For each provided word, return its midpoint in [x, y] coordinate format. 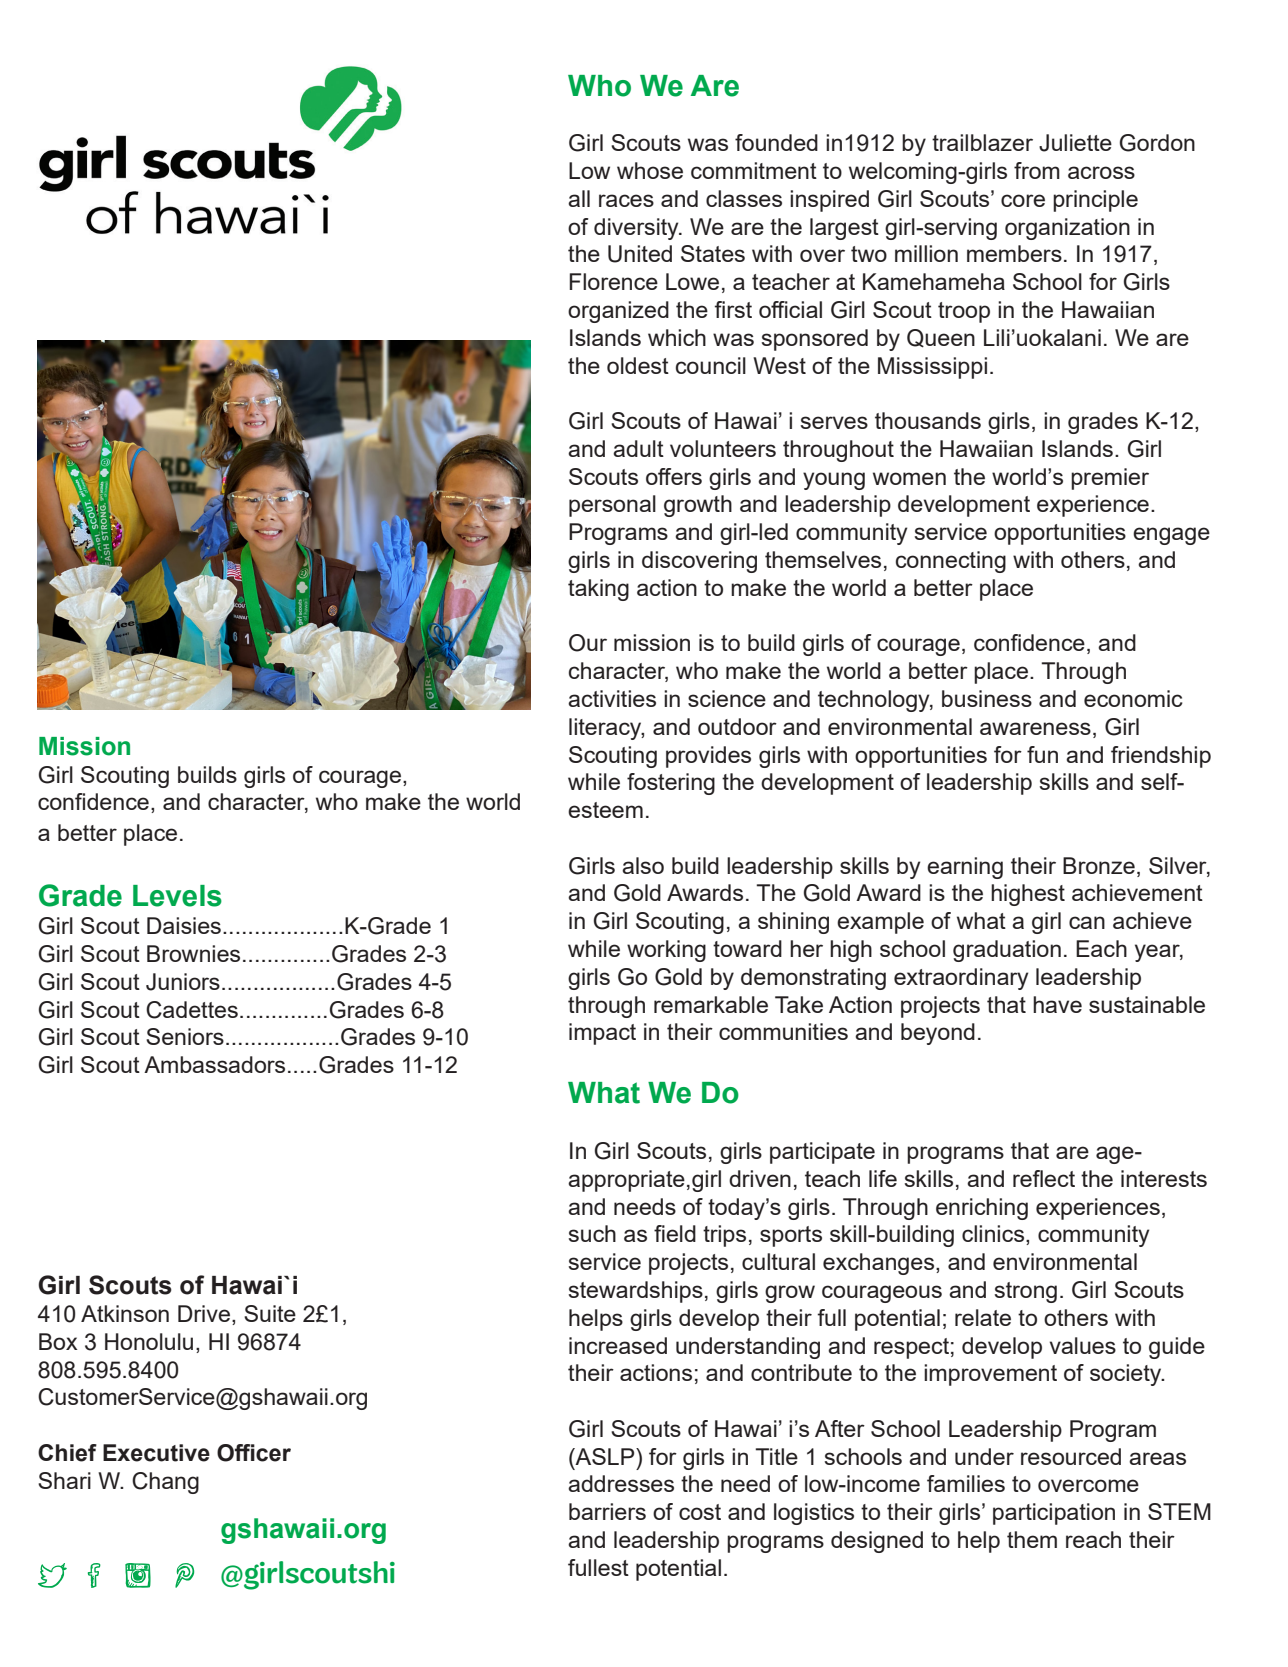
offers [674, 476]
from [1037, 170]
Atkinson [125, 1313]
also [643, 865]
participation [1054, 1514]
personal [612, 506]
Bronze [1099, 865]
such [592, 1233]
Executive [156, 1453]
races [626, 200]
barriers [607, 1511]
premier [1110, 479]
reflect [1044, 1178]
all [579, 198]
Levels [177, 896]
